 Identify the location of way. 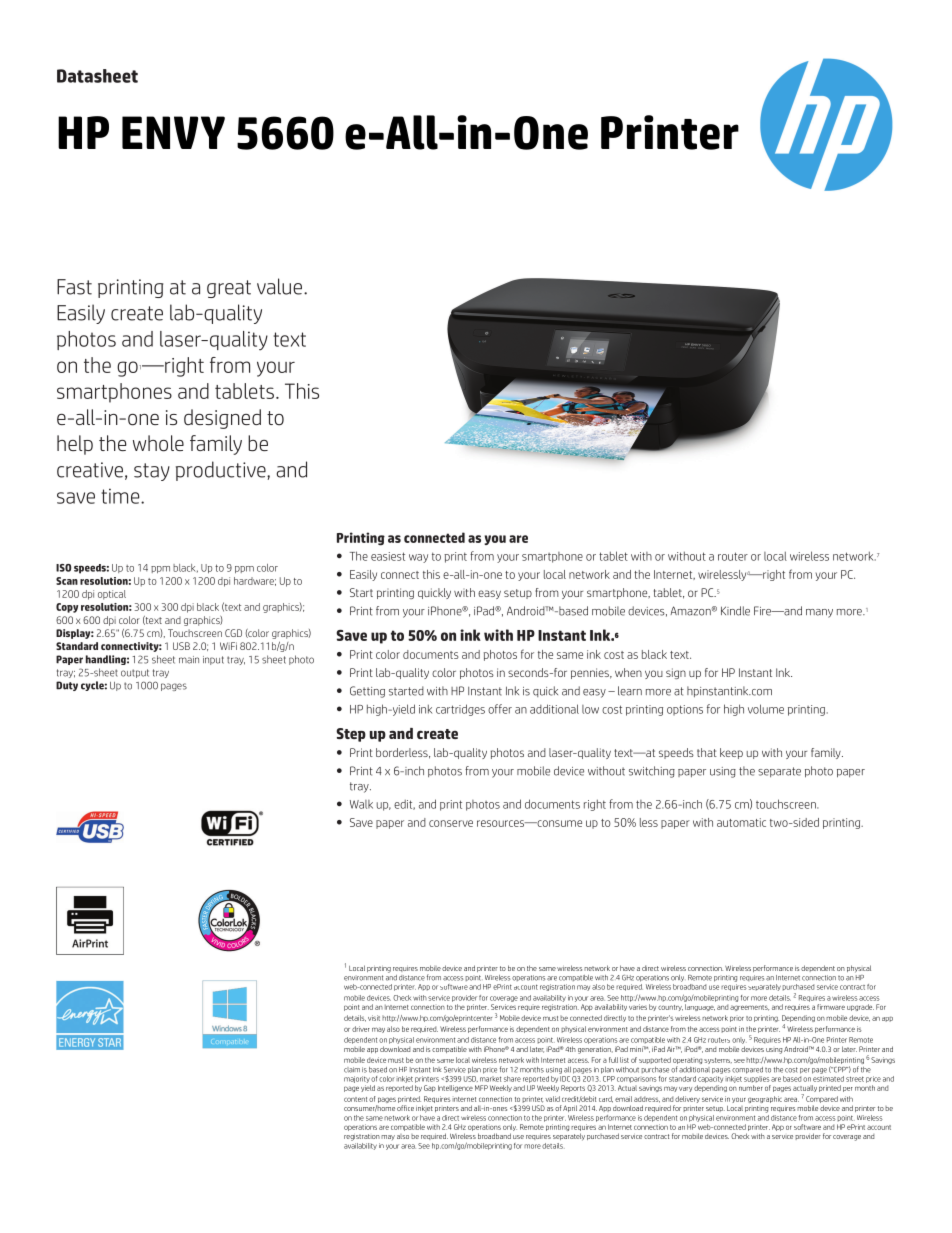
(418, 558).
